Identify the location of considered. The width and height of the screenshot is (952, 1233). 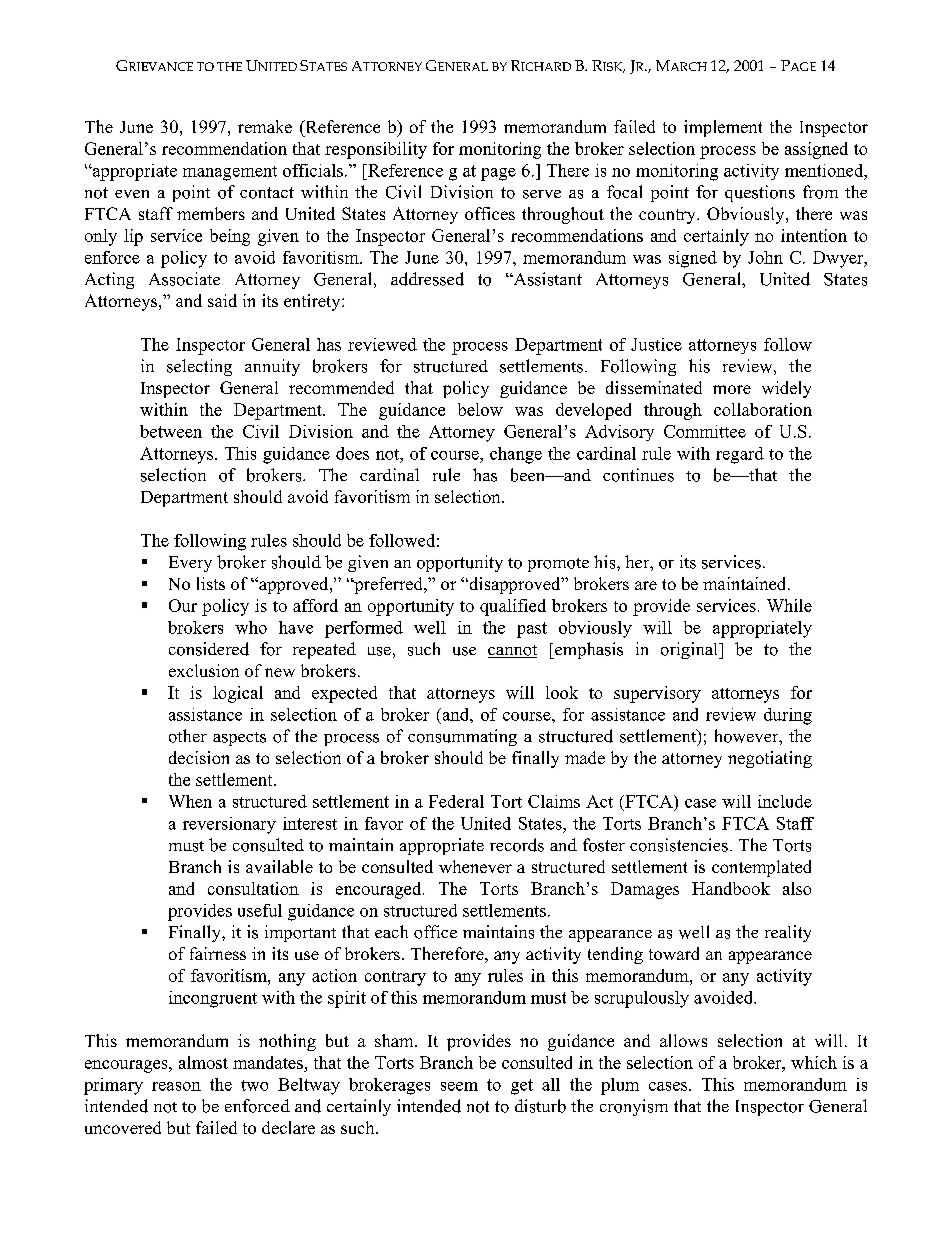
(209, 649).
